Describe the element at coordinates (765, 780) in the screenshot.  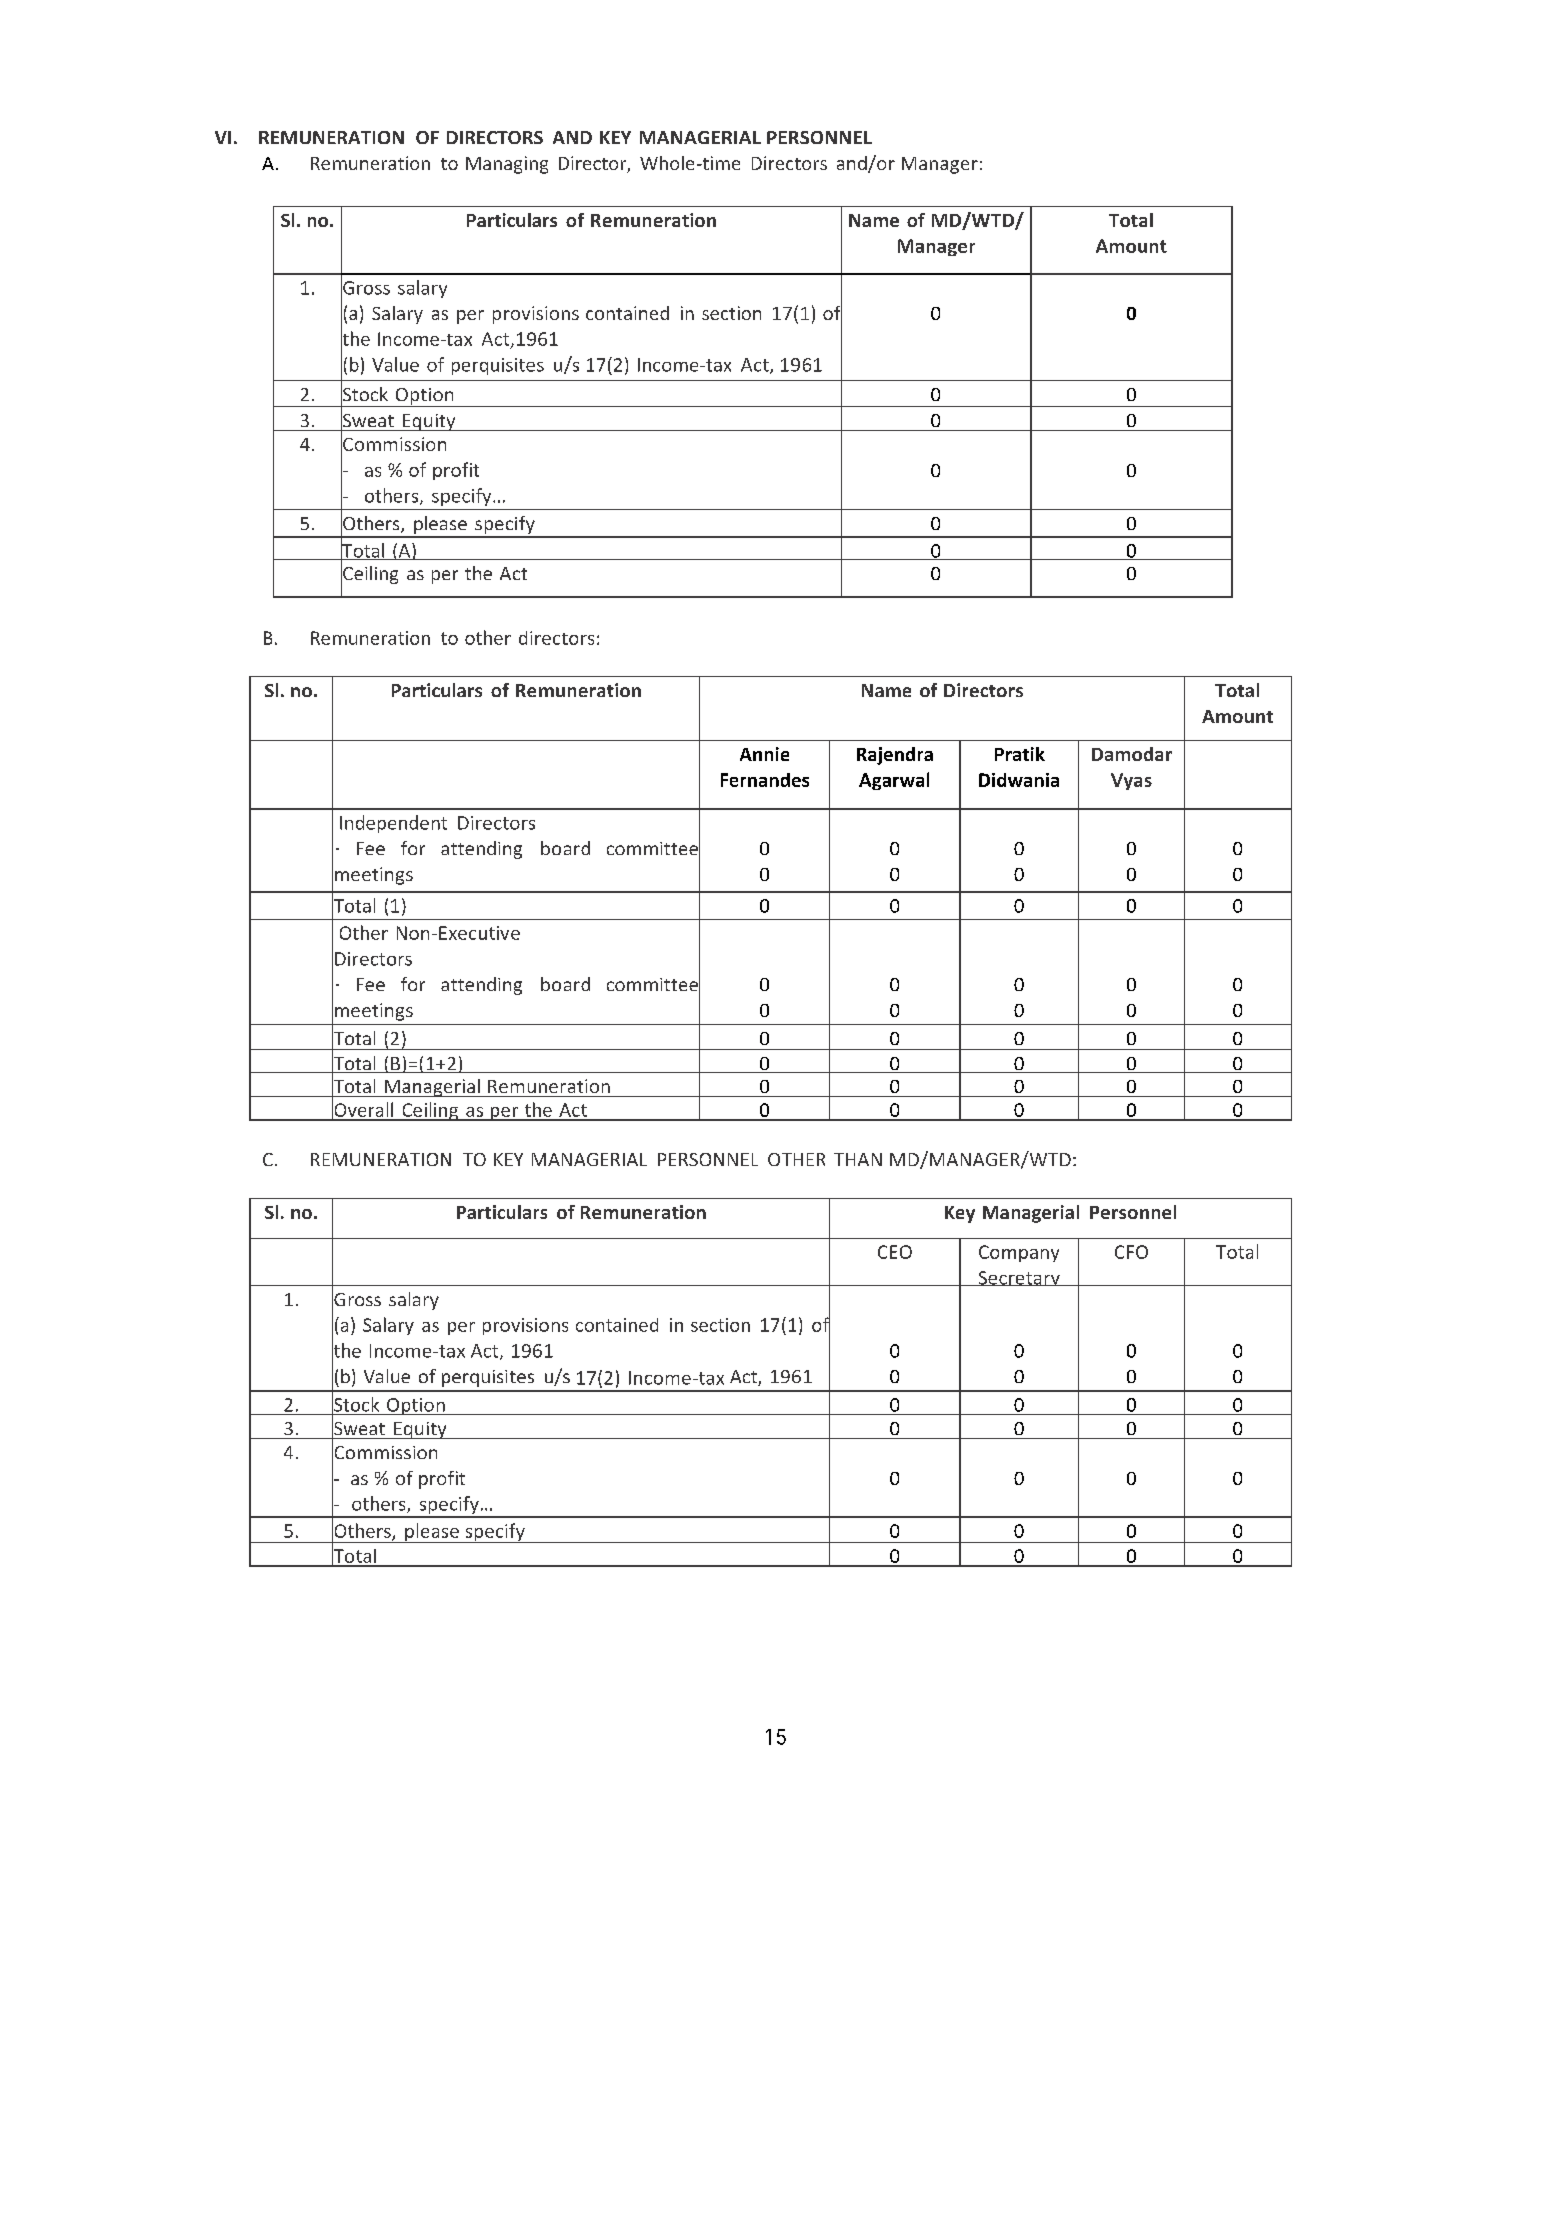
I see `Fernandes` at that location.
